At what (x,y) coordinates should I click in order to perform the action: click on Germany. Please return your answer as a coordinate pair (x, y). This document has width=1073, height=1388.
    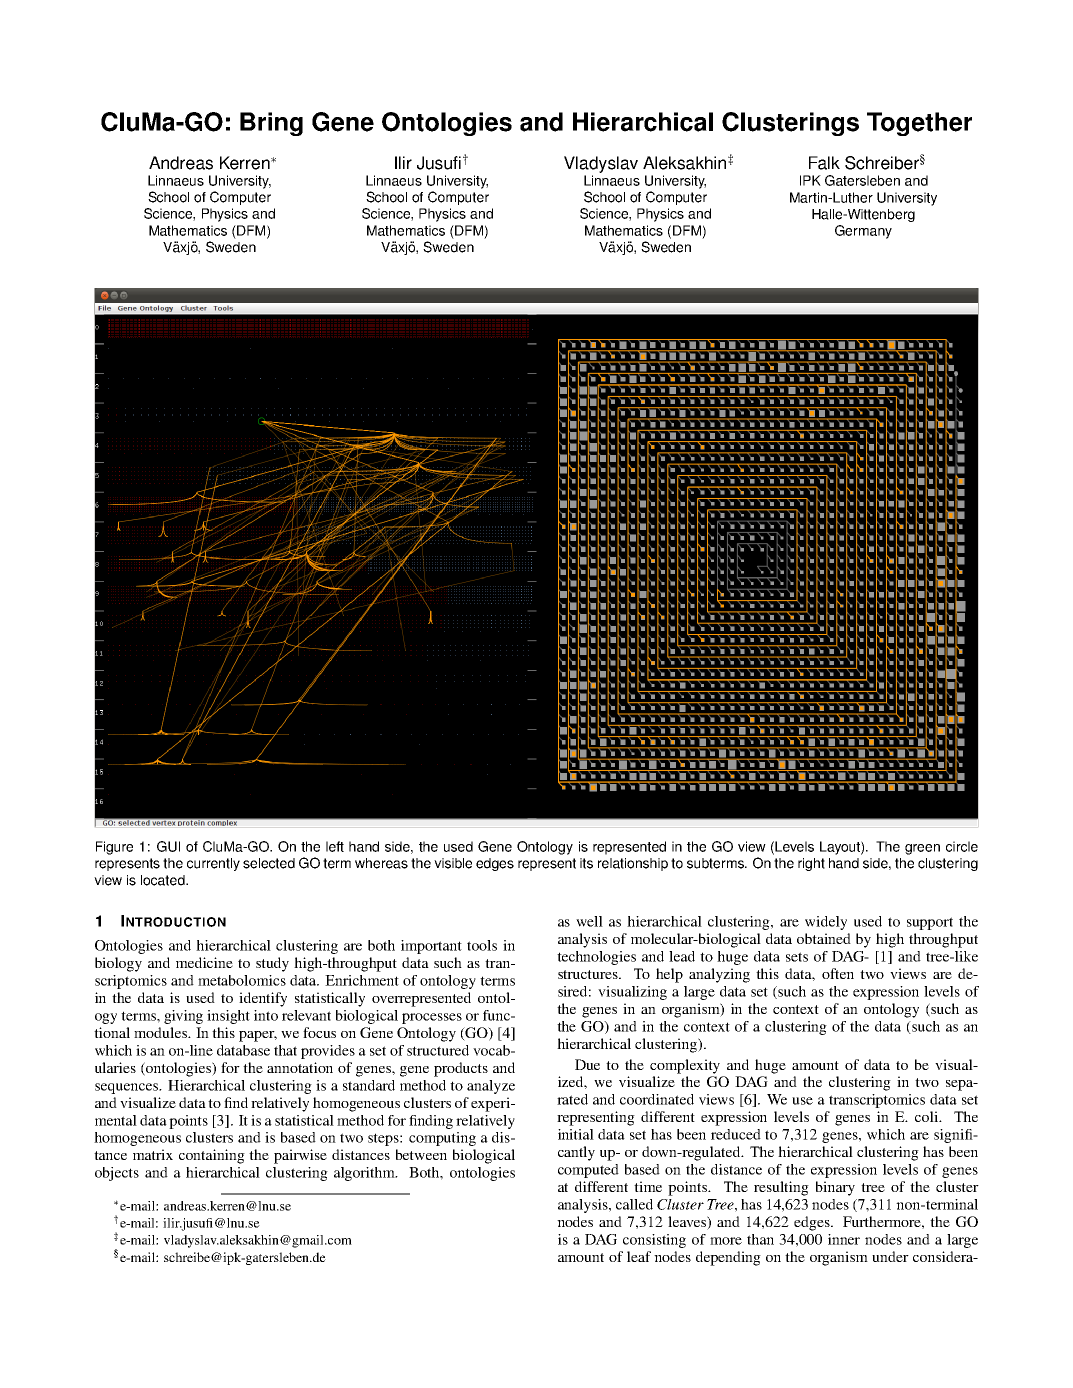
    Looking at the image, I should click on (863, 232).
